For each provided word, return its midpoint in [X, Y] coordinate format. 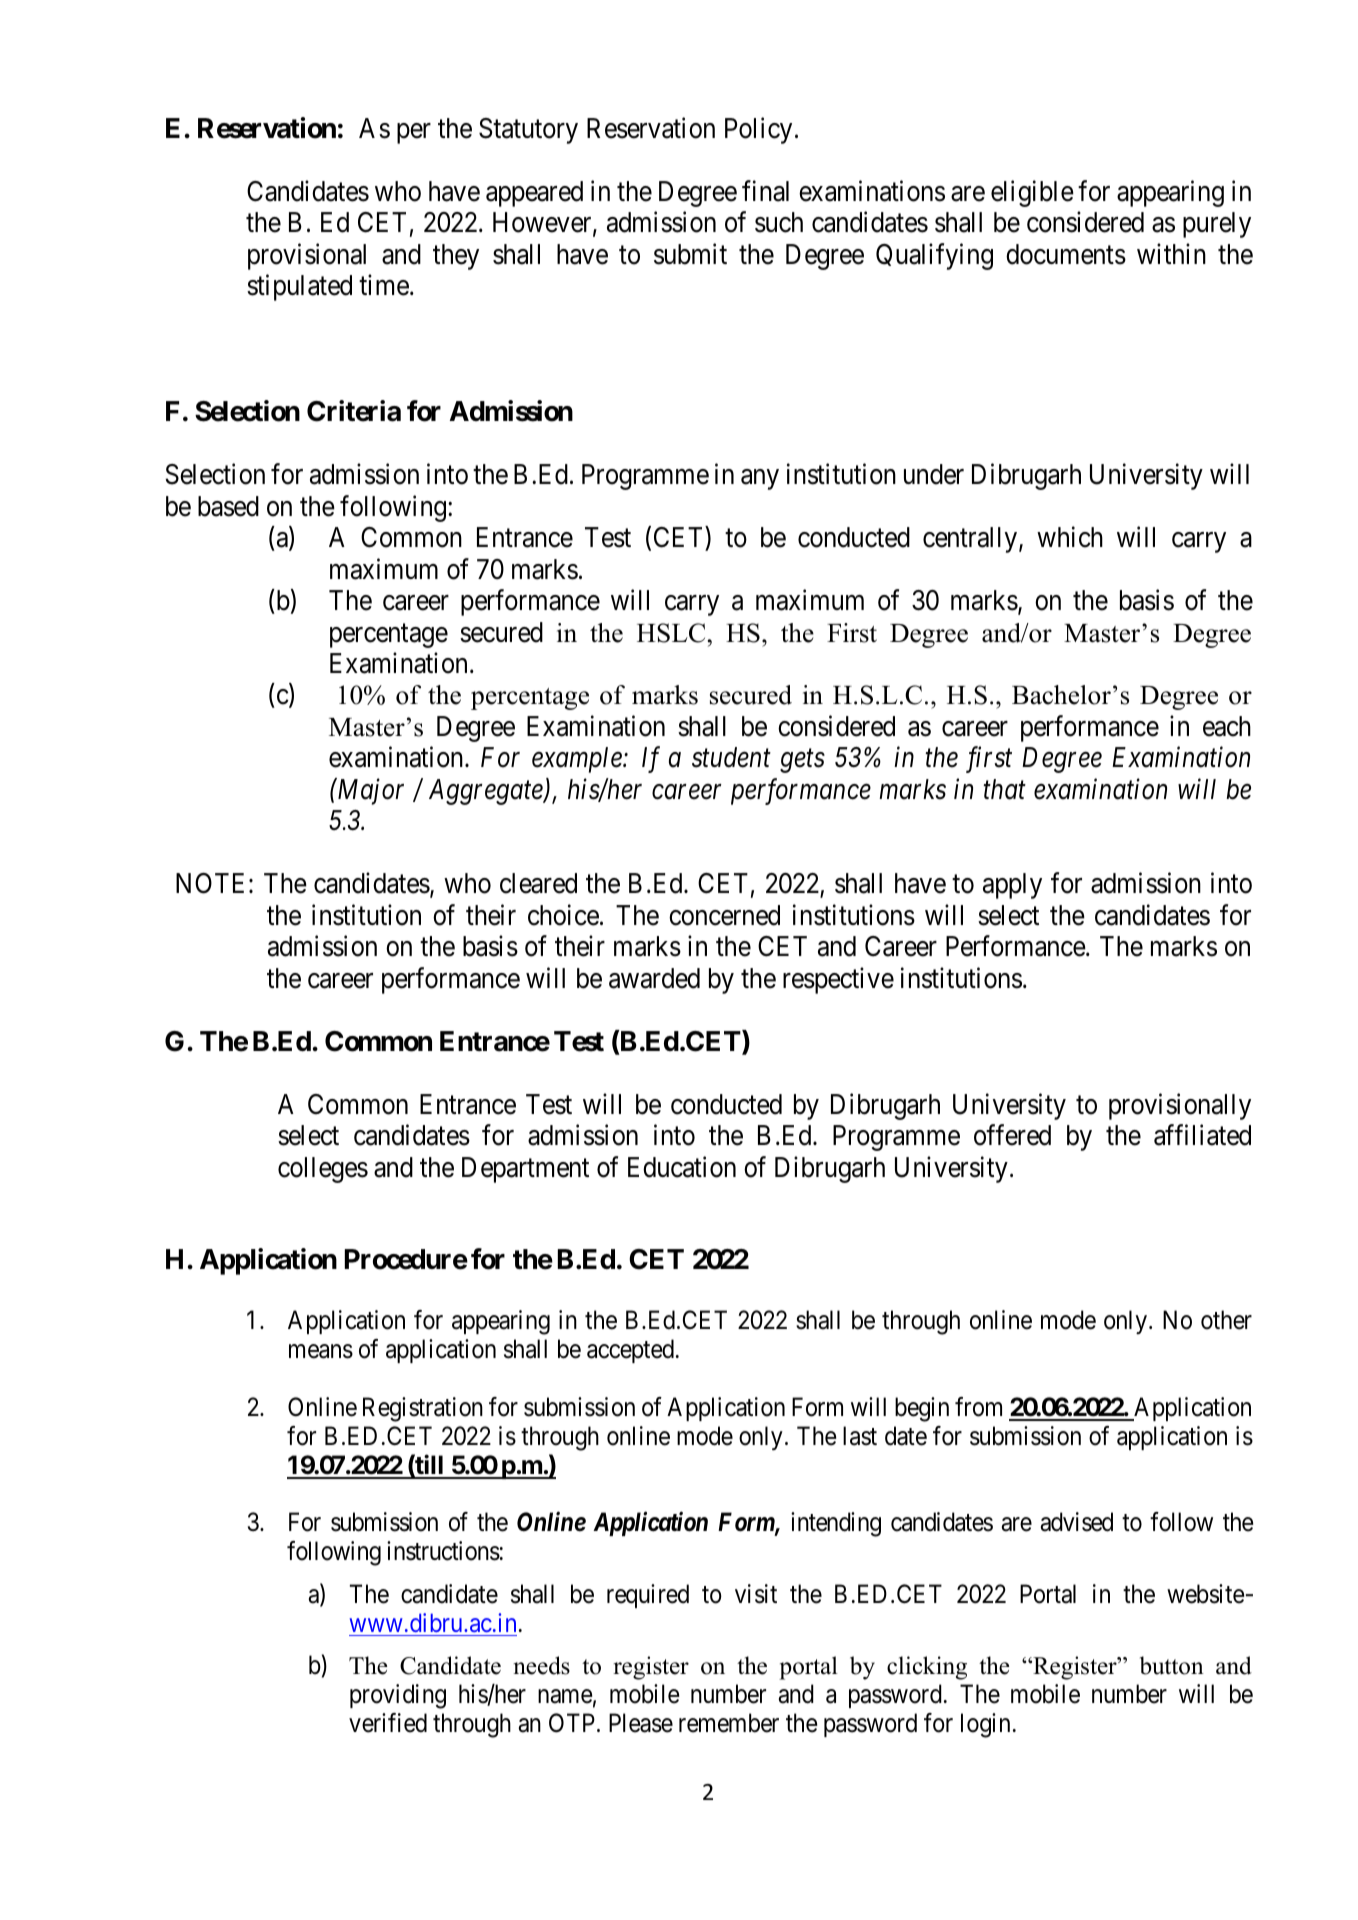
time [384, 285]
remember [729, 1723]
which [1070, 537]
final [765, 191]
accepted [630, 1351]
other [1226, 1320]
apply [1012, 886]
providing [398, 1696]
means [321, 1351]
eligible [1032, 193]
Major [369, 792]
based [228, 506]
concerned [724, 915]
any [760, 480]
